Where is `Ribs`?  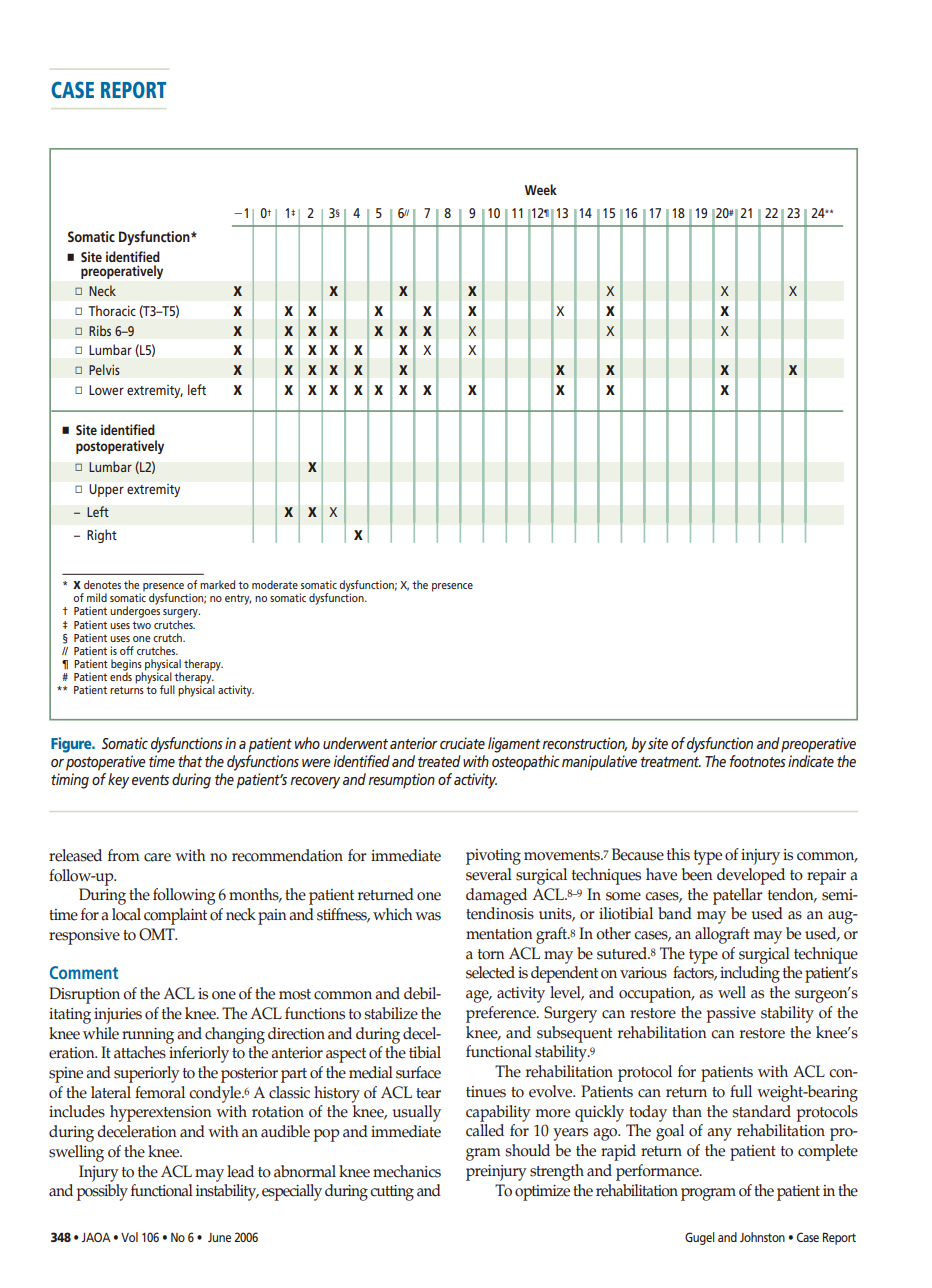
Ribs is located at coordinates (100, 330).
